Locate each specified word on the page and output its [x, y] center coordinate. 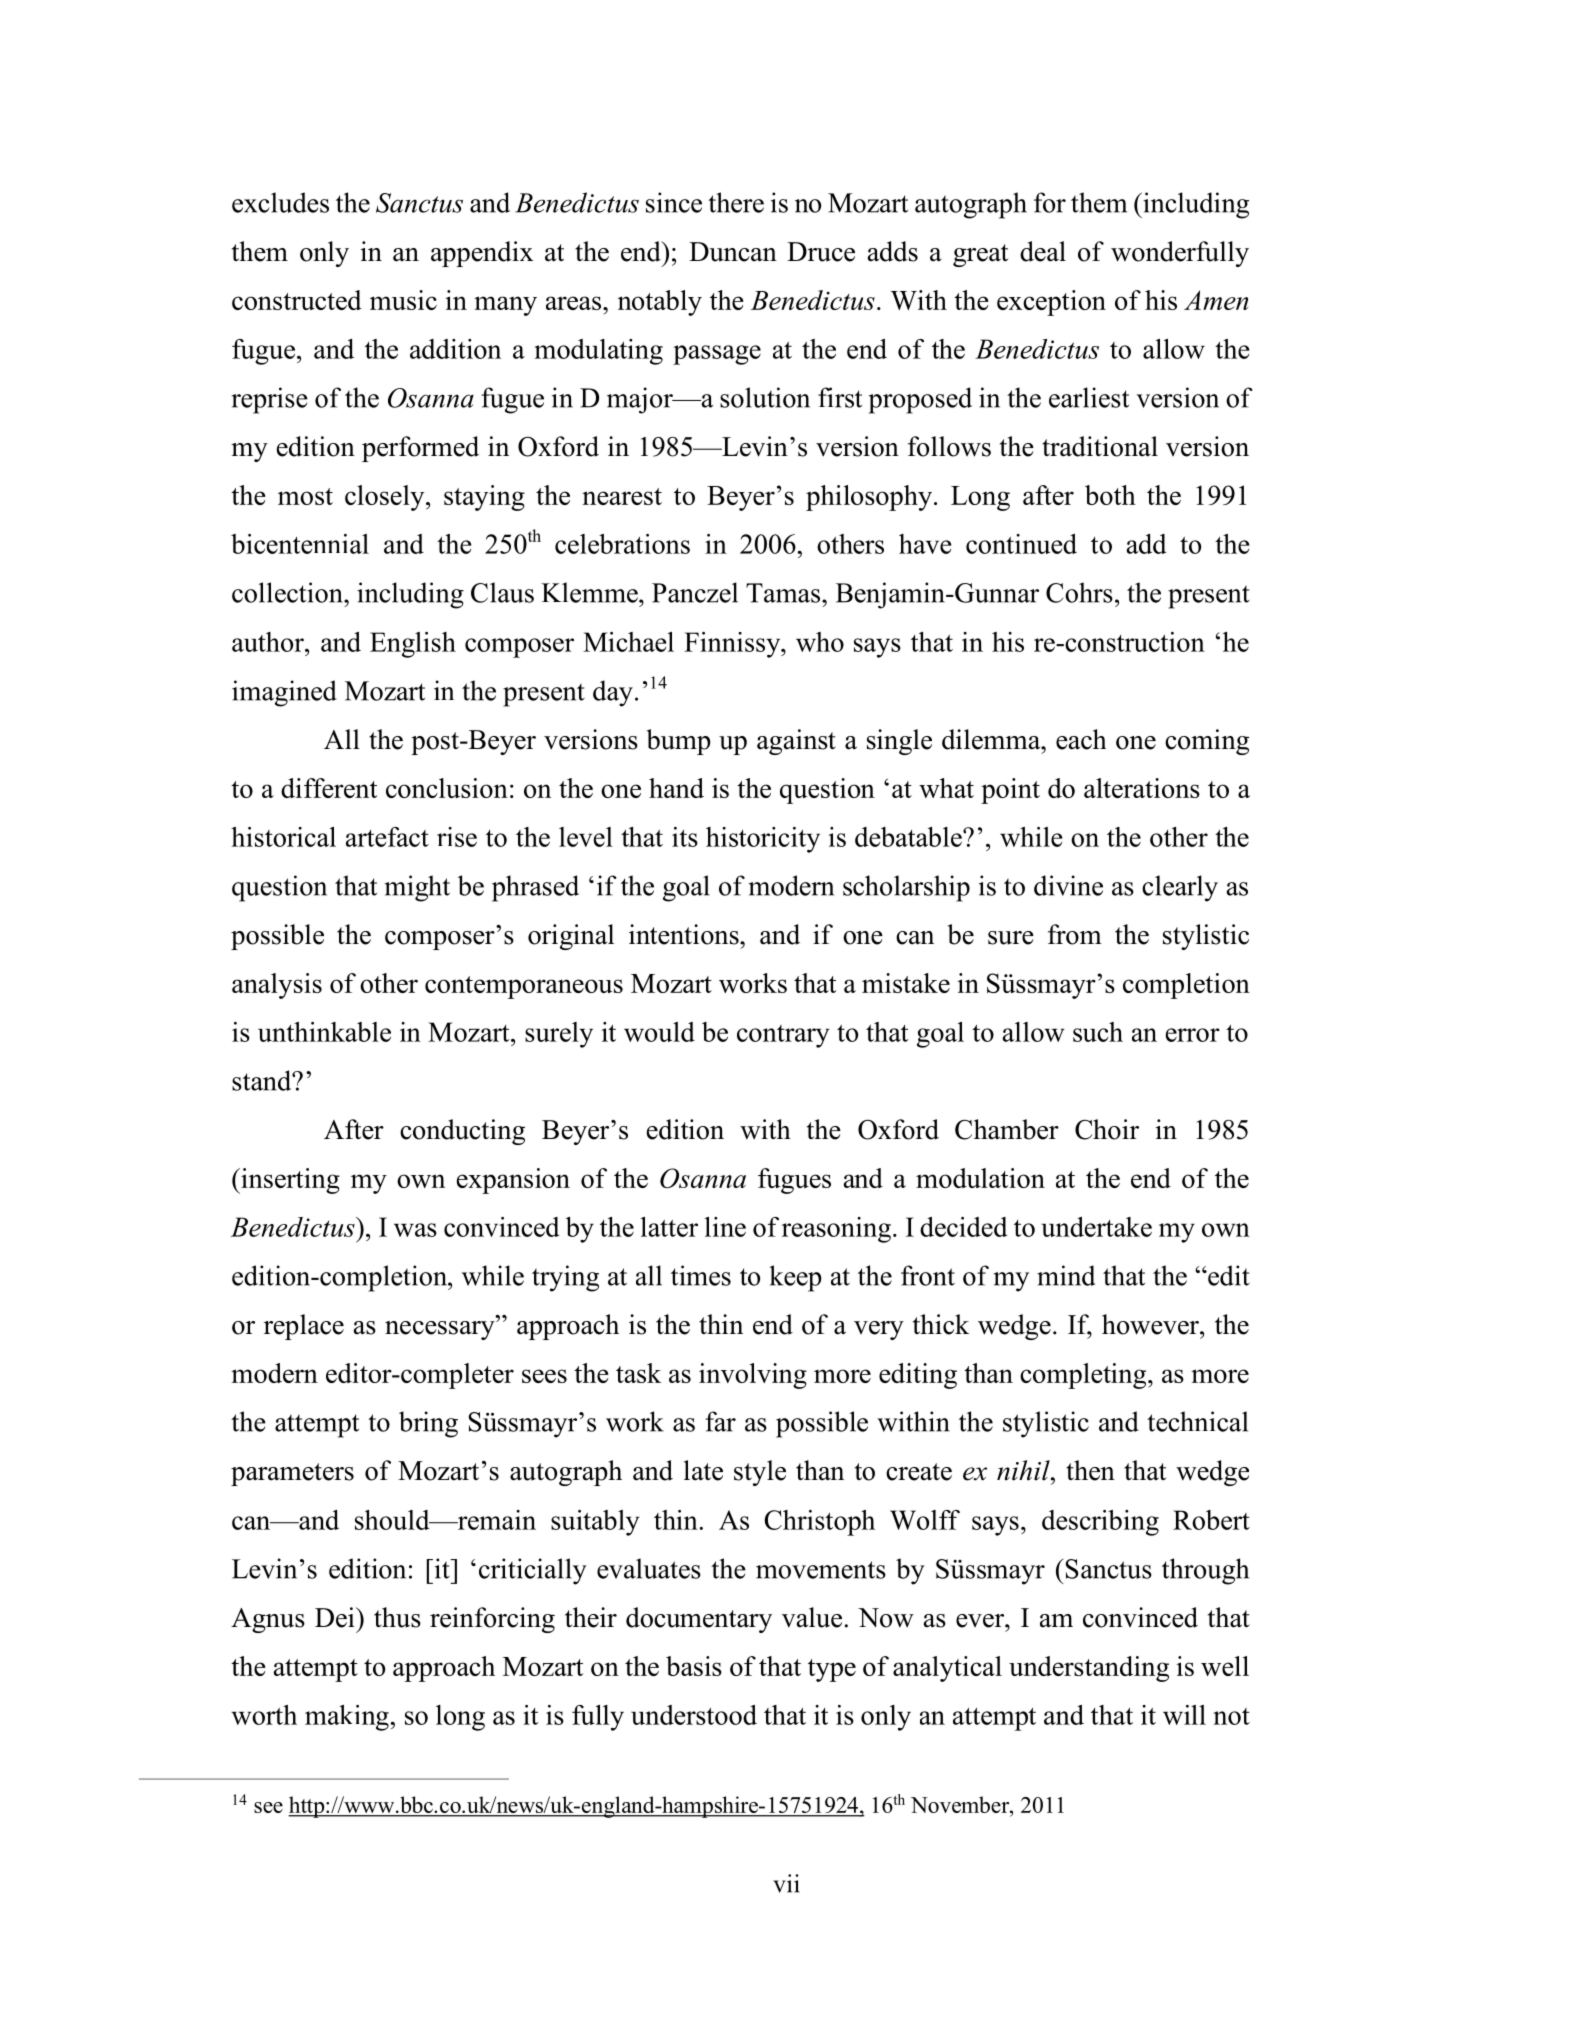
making [347, 1718]
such [1098, 1032]
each [1081, 739]
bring [428, 1424]
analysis [277, 986]
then [1090, 1470]
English [413, 645]
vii [786, 1883]
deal [1043, 251]
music [403, 300]
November [961, 1804]
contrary [783, 1036]
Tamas [783, 593]
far [720, 1421]
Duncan [733, 252]
